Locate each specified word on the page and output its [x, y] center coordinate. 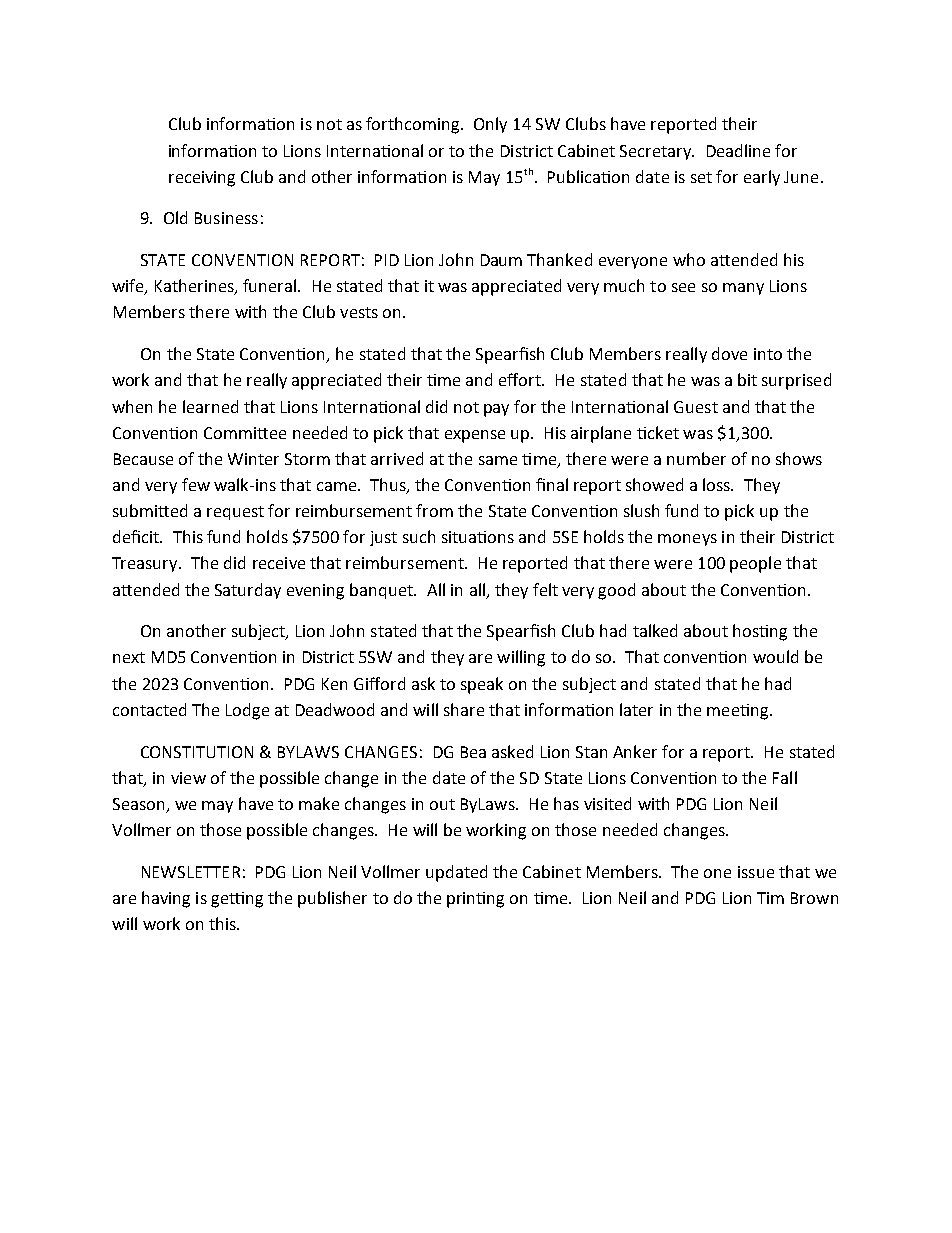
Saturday [248, 591]
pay [496, 410]
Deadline [738, 150]
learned [210, 406]
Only [490, 125]
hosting [760, 632]
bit [747, 379]
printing [475, 900]
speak [482, 685]
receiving [202, 179]
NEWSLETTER [191, 872]
